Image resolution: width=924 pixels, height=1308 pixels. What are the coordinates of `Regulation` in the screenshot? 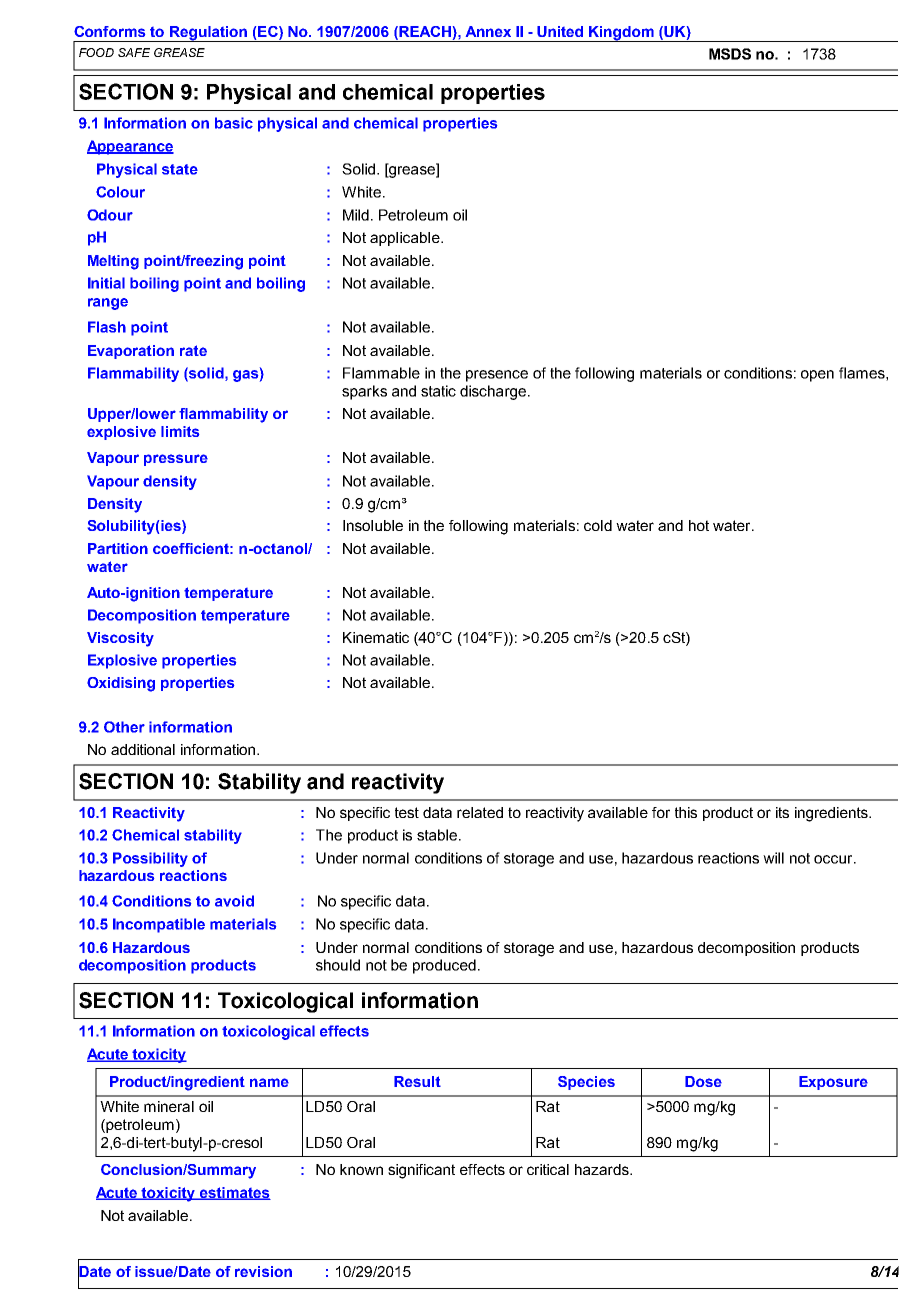 It's located at (208, 34).
